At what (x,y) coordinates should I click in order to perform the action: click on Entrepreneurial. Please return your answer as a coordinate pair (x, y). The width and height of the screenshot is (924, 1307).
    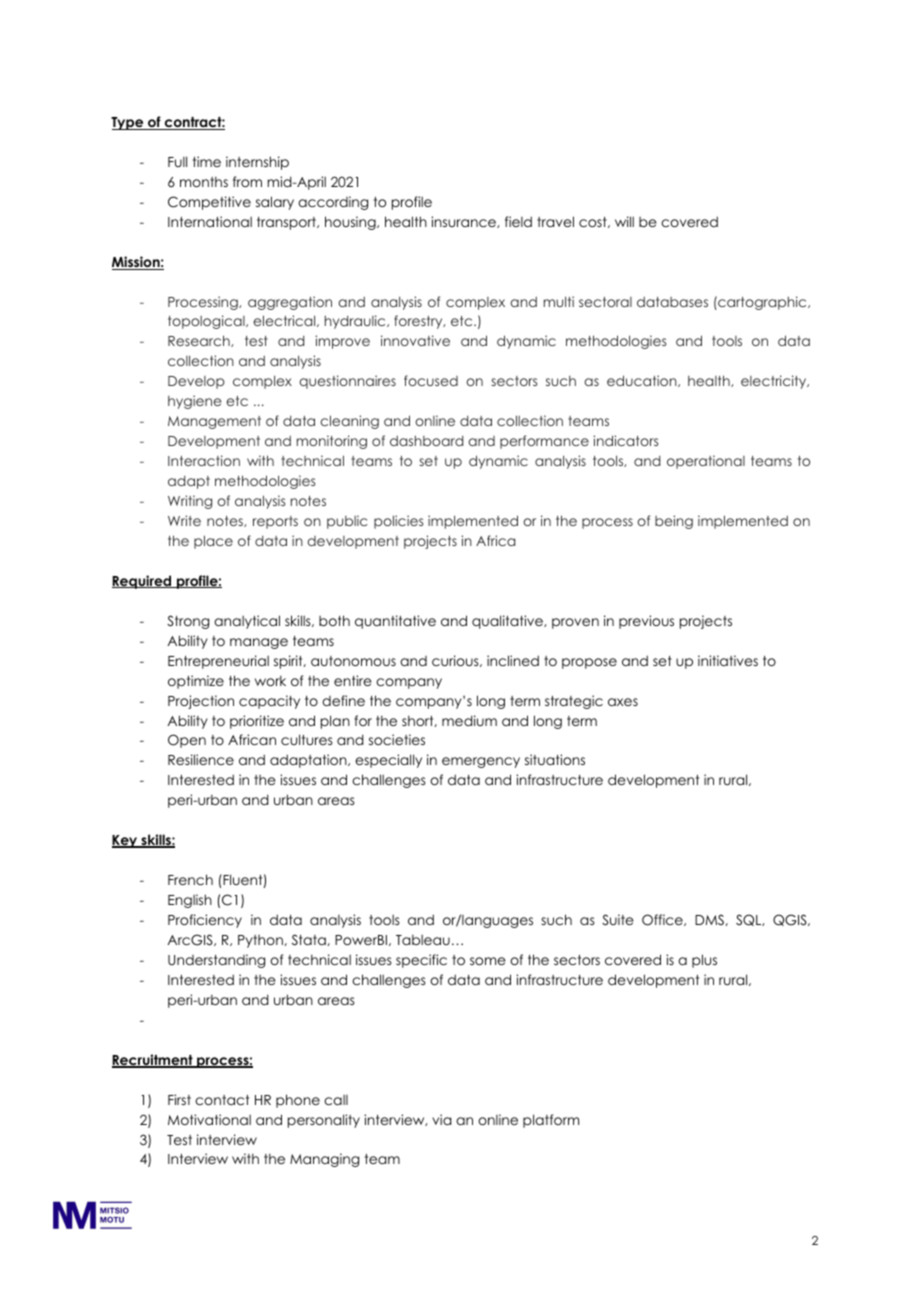
    Looking at the image, I should click on (218, 662).
